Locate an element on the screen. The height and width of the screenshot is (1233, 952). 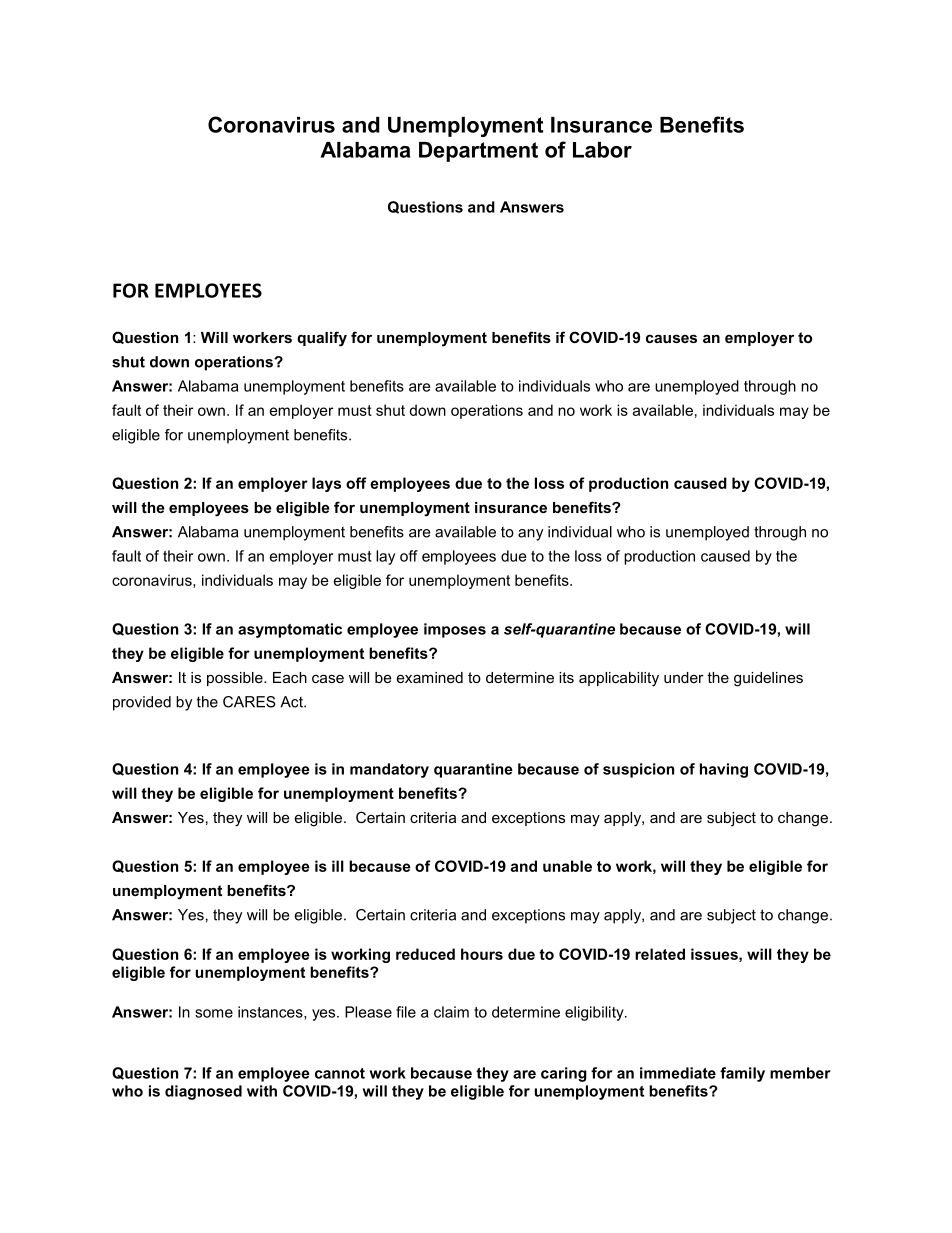
under is located at coordinates (684, 677).
